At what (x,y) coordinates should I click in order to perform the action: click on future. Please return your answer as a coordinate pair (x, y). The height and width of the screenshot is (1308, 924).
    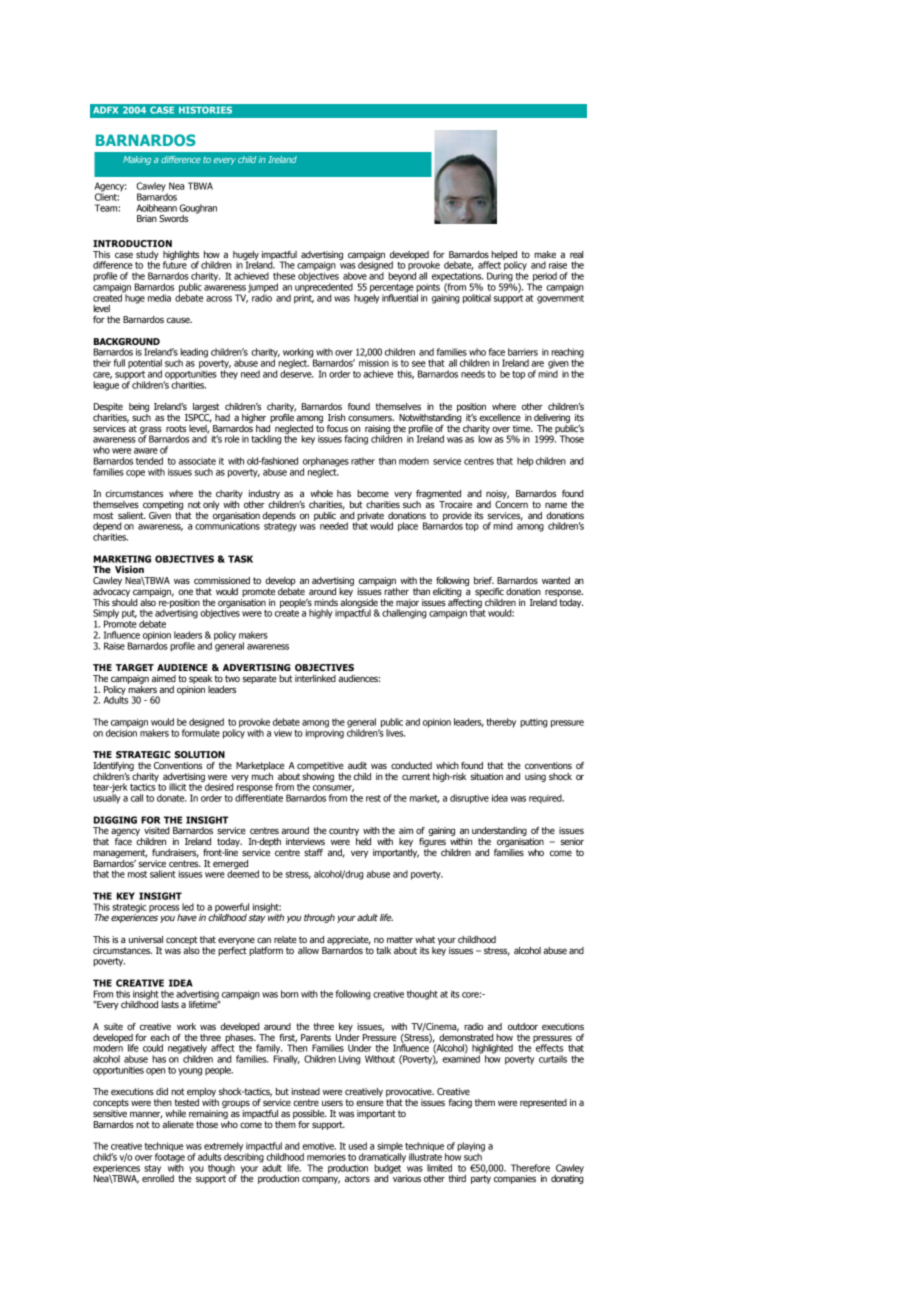
    Looking at the image, I should click on (175, 264).
